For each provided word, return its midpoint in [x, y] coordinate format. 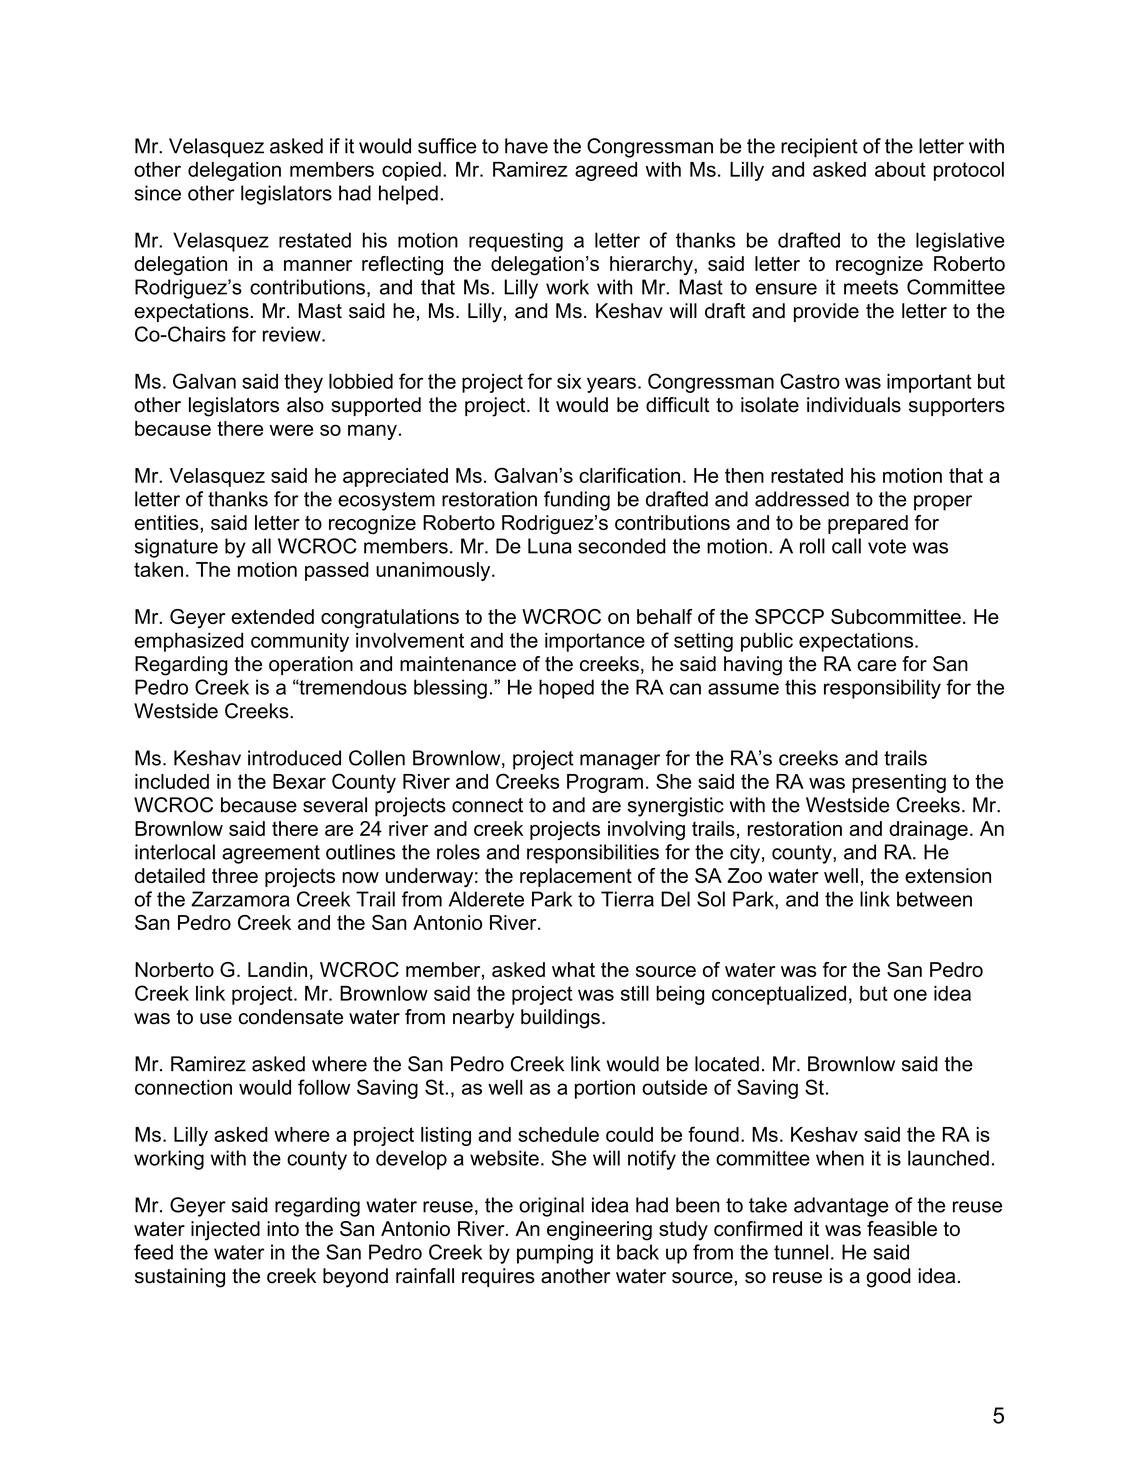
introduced [294, 758]
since [157, 193]
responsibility [882, 689]
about [900, 169]
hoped [566, 689]
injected [225, 1231]
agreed [606, 171]
